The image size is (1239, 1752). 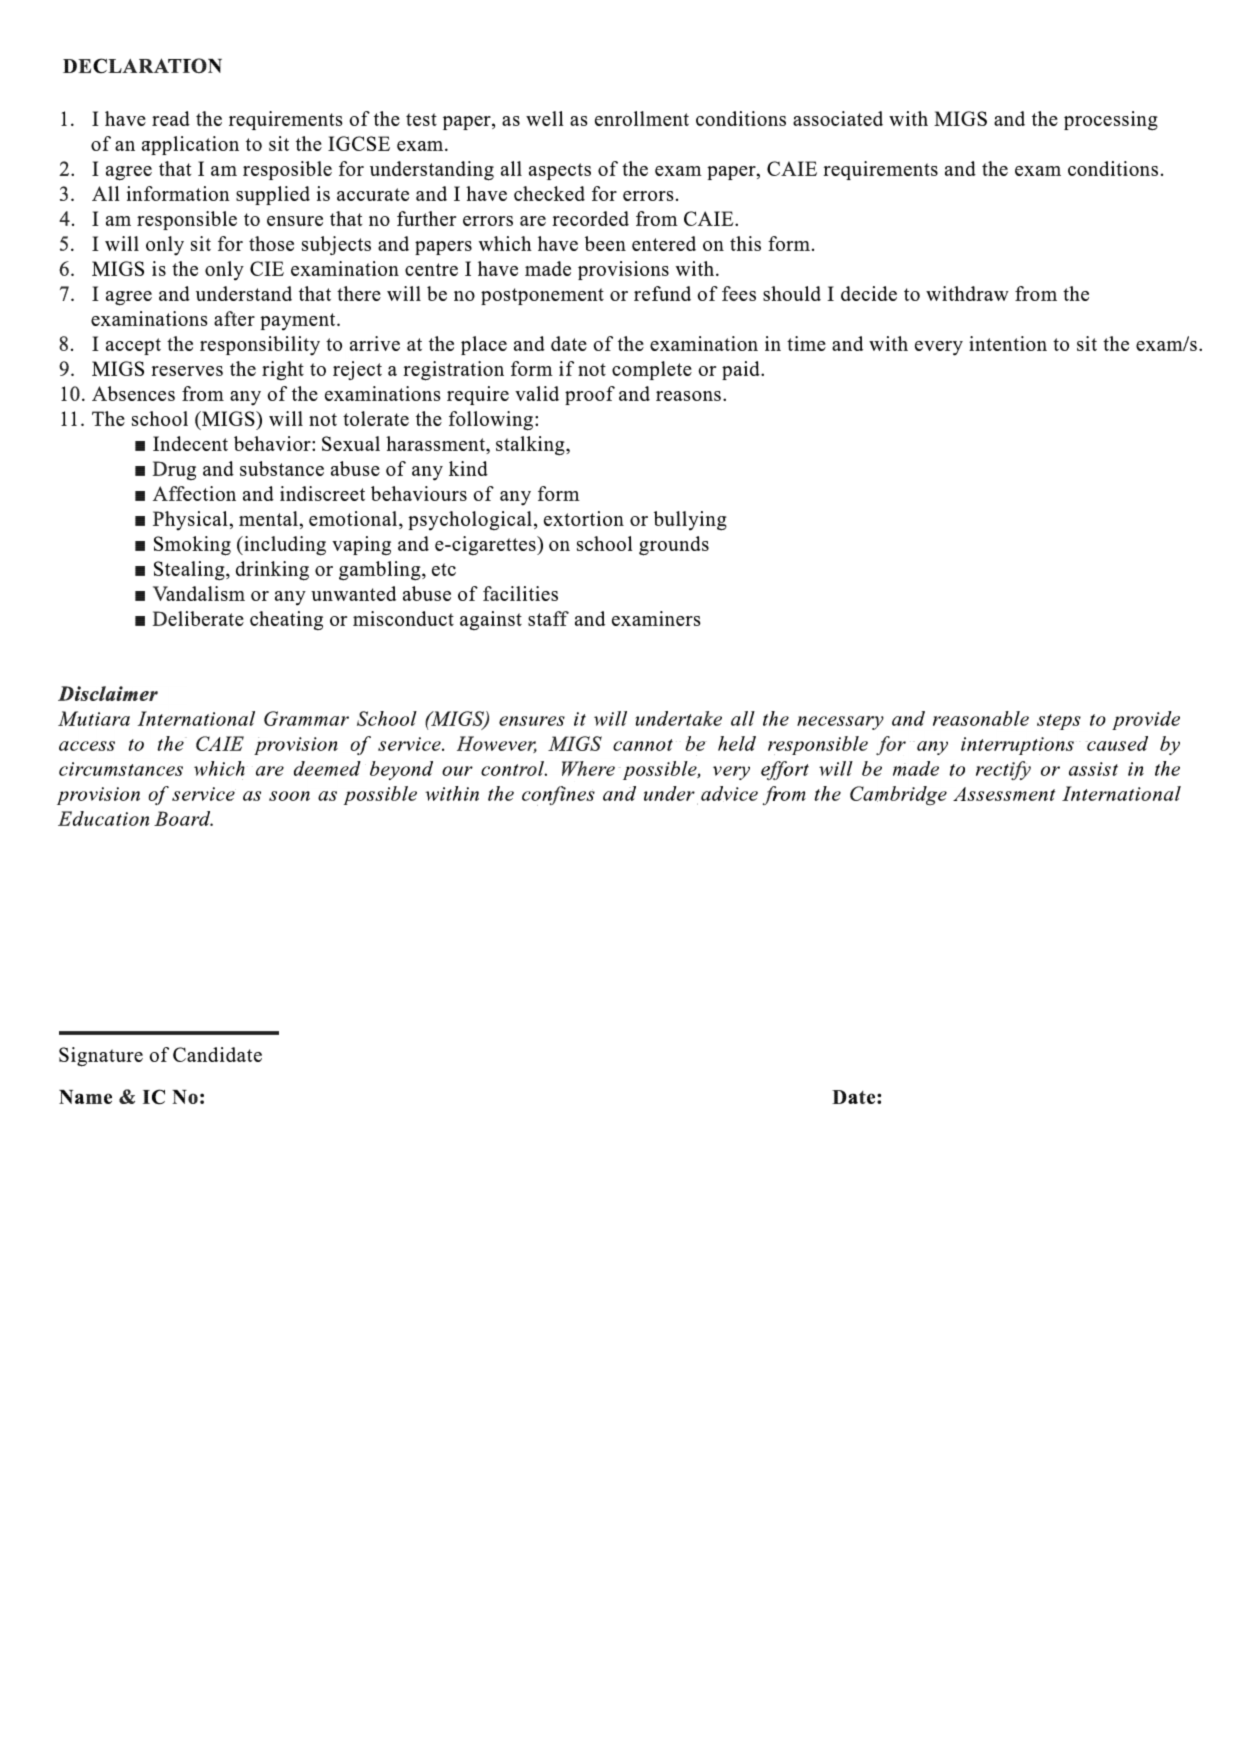 What do you see at coordinates (101, 1057) in the screenshot?
I see `Signature` at bounding box center [101, 1057].
